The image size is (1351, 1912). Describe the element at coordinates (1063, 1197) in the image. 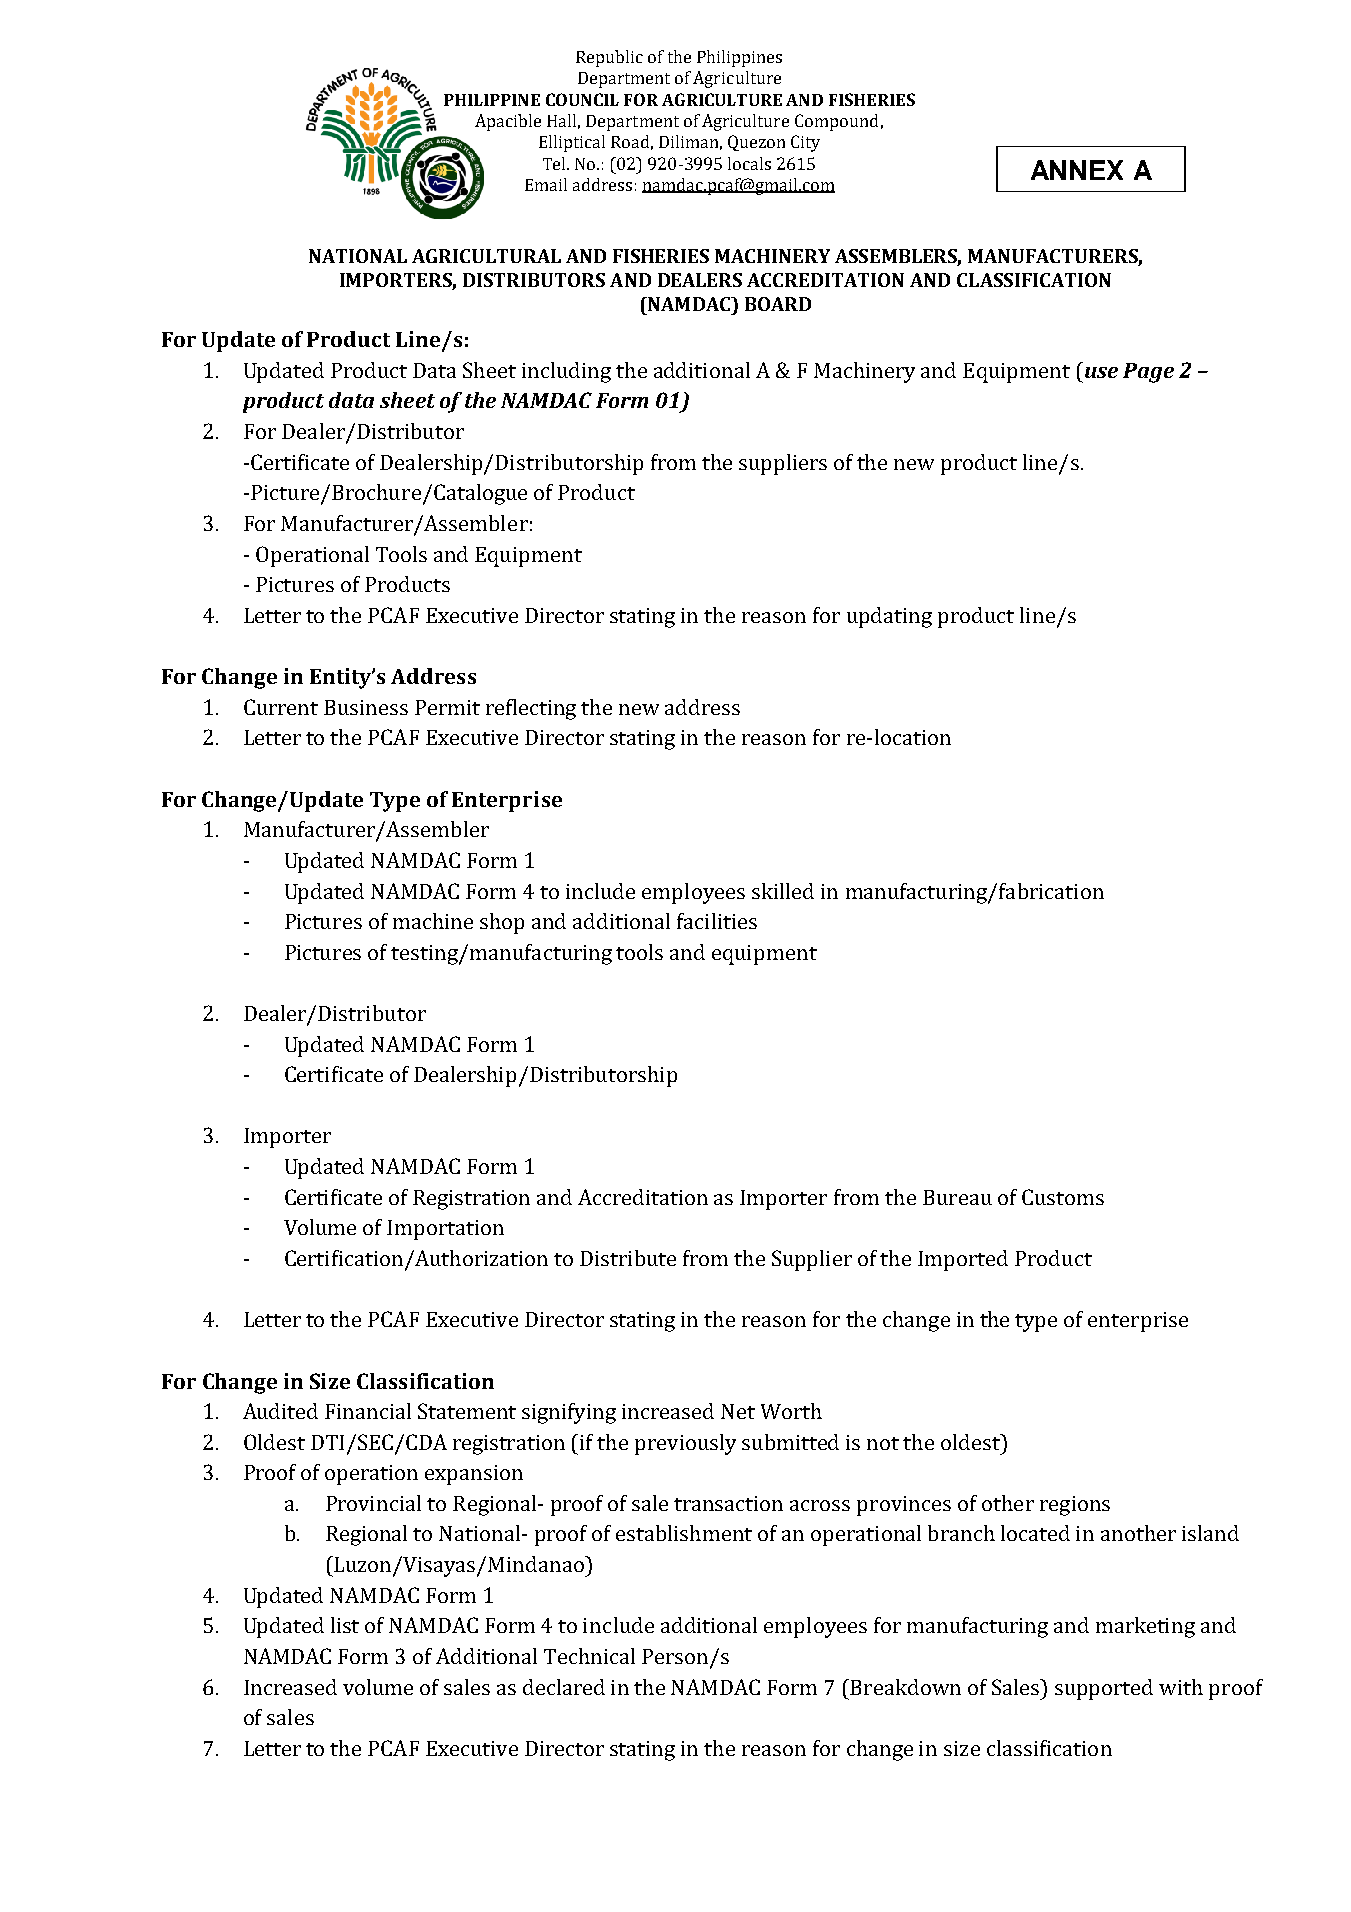

I see `Customs` at that location.
